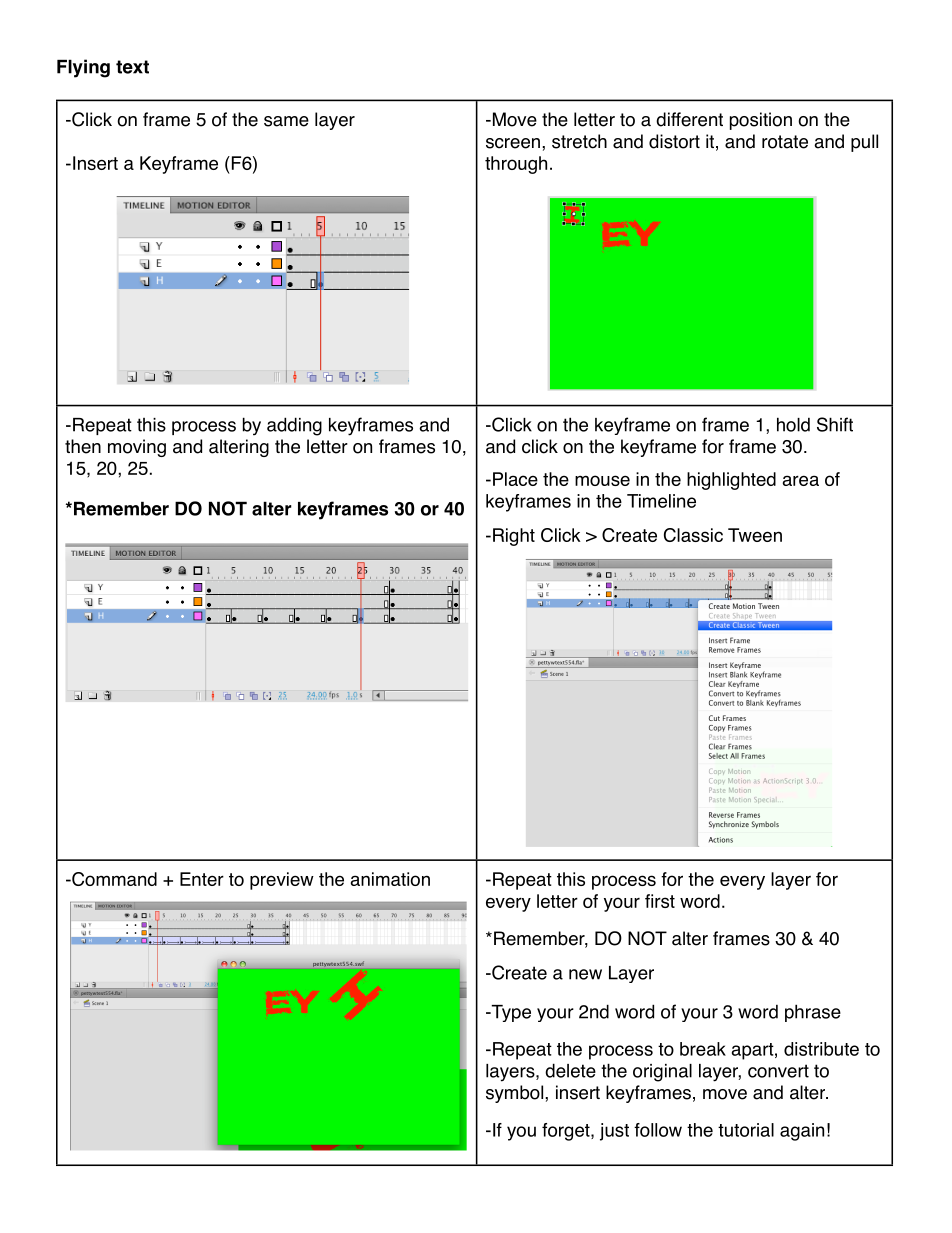  What do you see at coordinates (778, 1071) in the screenshot?
I see `convert` at bounding box center [778, 1071].
